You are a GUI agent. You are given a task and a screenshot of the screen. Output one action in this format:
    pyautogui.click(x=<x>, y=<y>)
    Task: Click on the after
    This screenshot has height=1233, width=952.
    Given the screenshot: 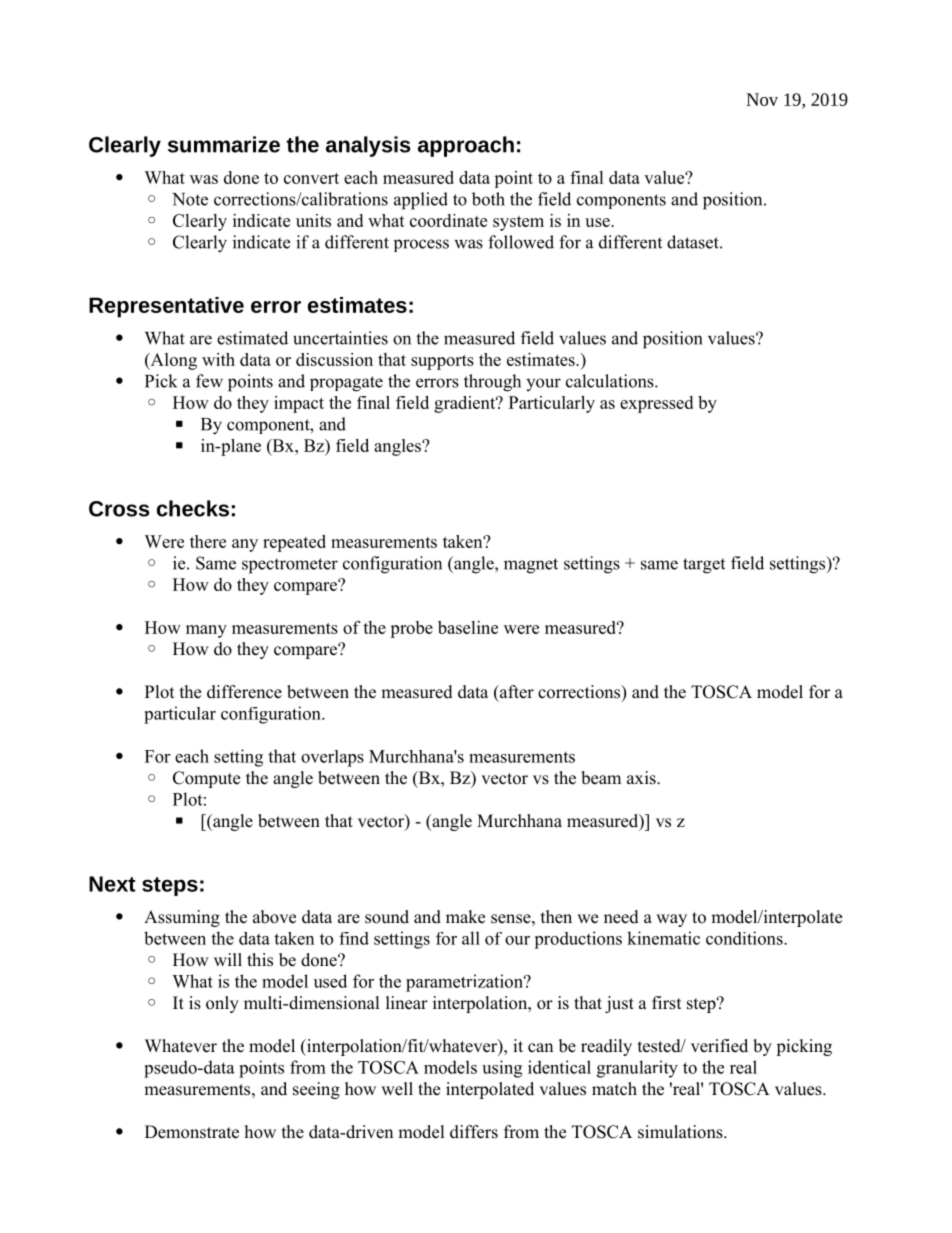 What is the action you would take?
    pyautogui.click(x=516, y=692)
